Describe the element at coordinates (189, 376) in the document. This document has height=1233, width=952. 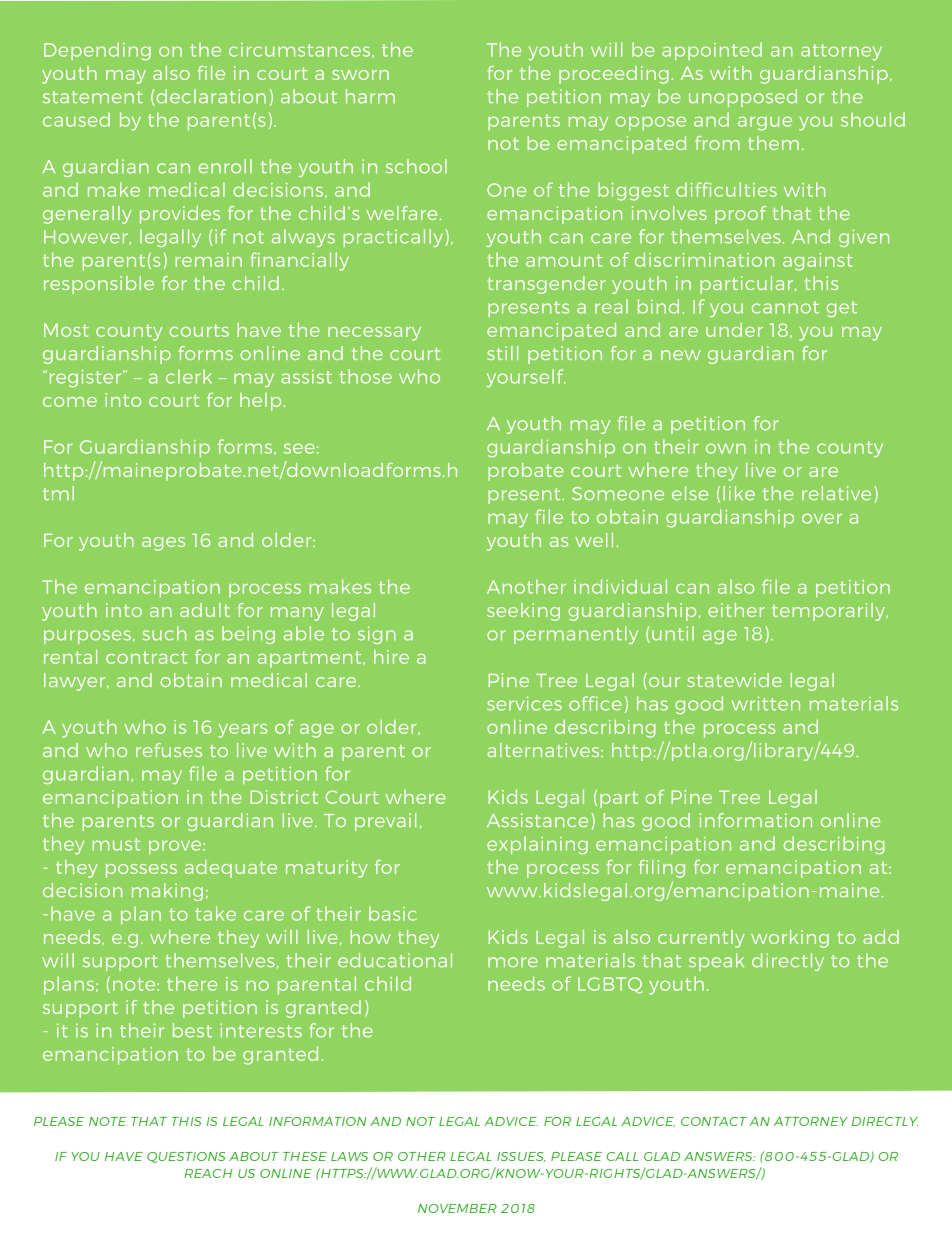
I see `clerk` at that location.
